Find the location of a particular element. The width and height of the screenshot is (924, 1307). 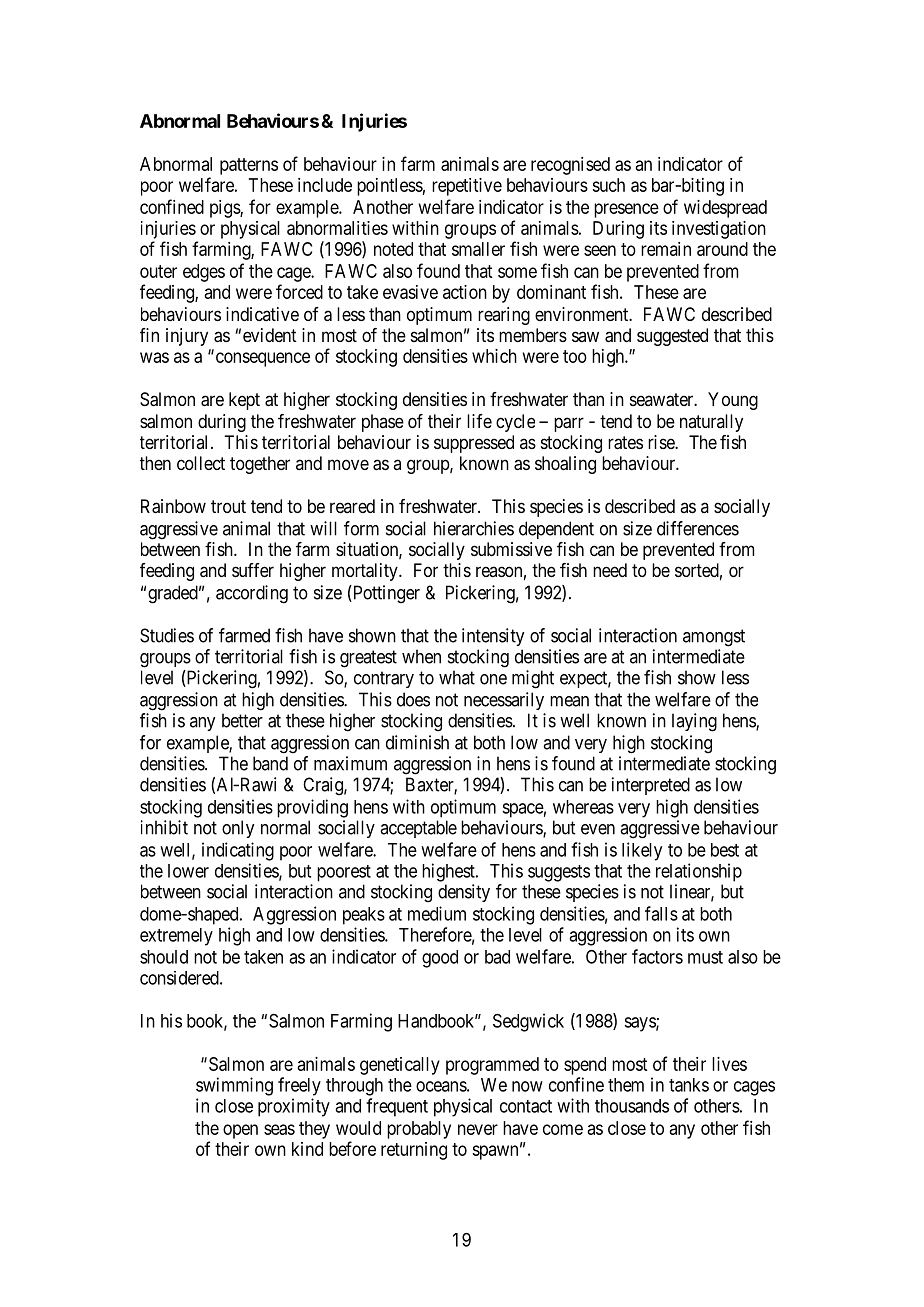

kept is located at coordinates (244, 401).
